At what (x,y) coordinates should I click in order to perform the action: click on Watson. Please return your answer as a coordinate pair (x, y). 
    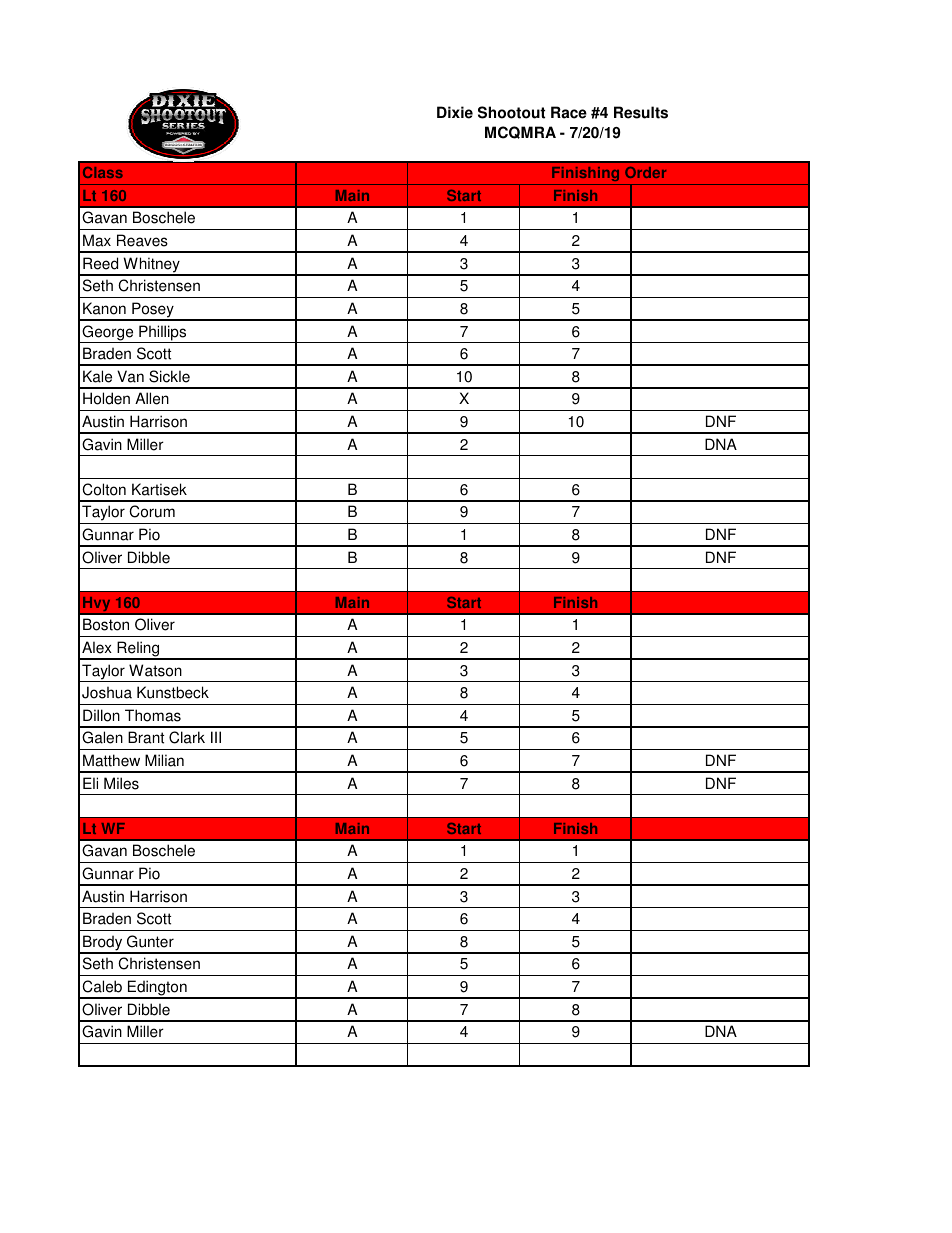
    Looking at the image, I should click on (155, 670).
